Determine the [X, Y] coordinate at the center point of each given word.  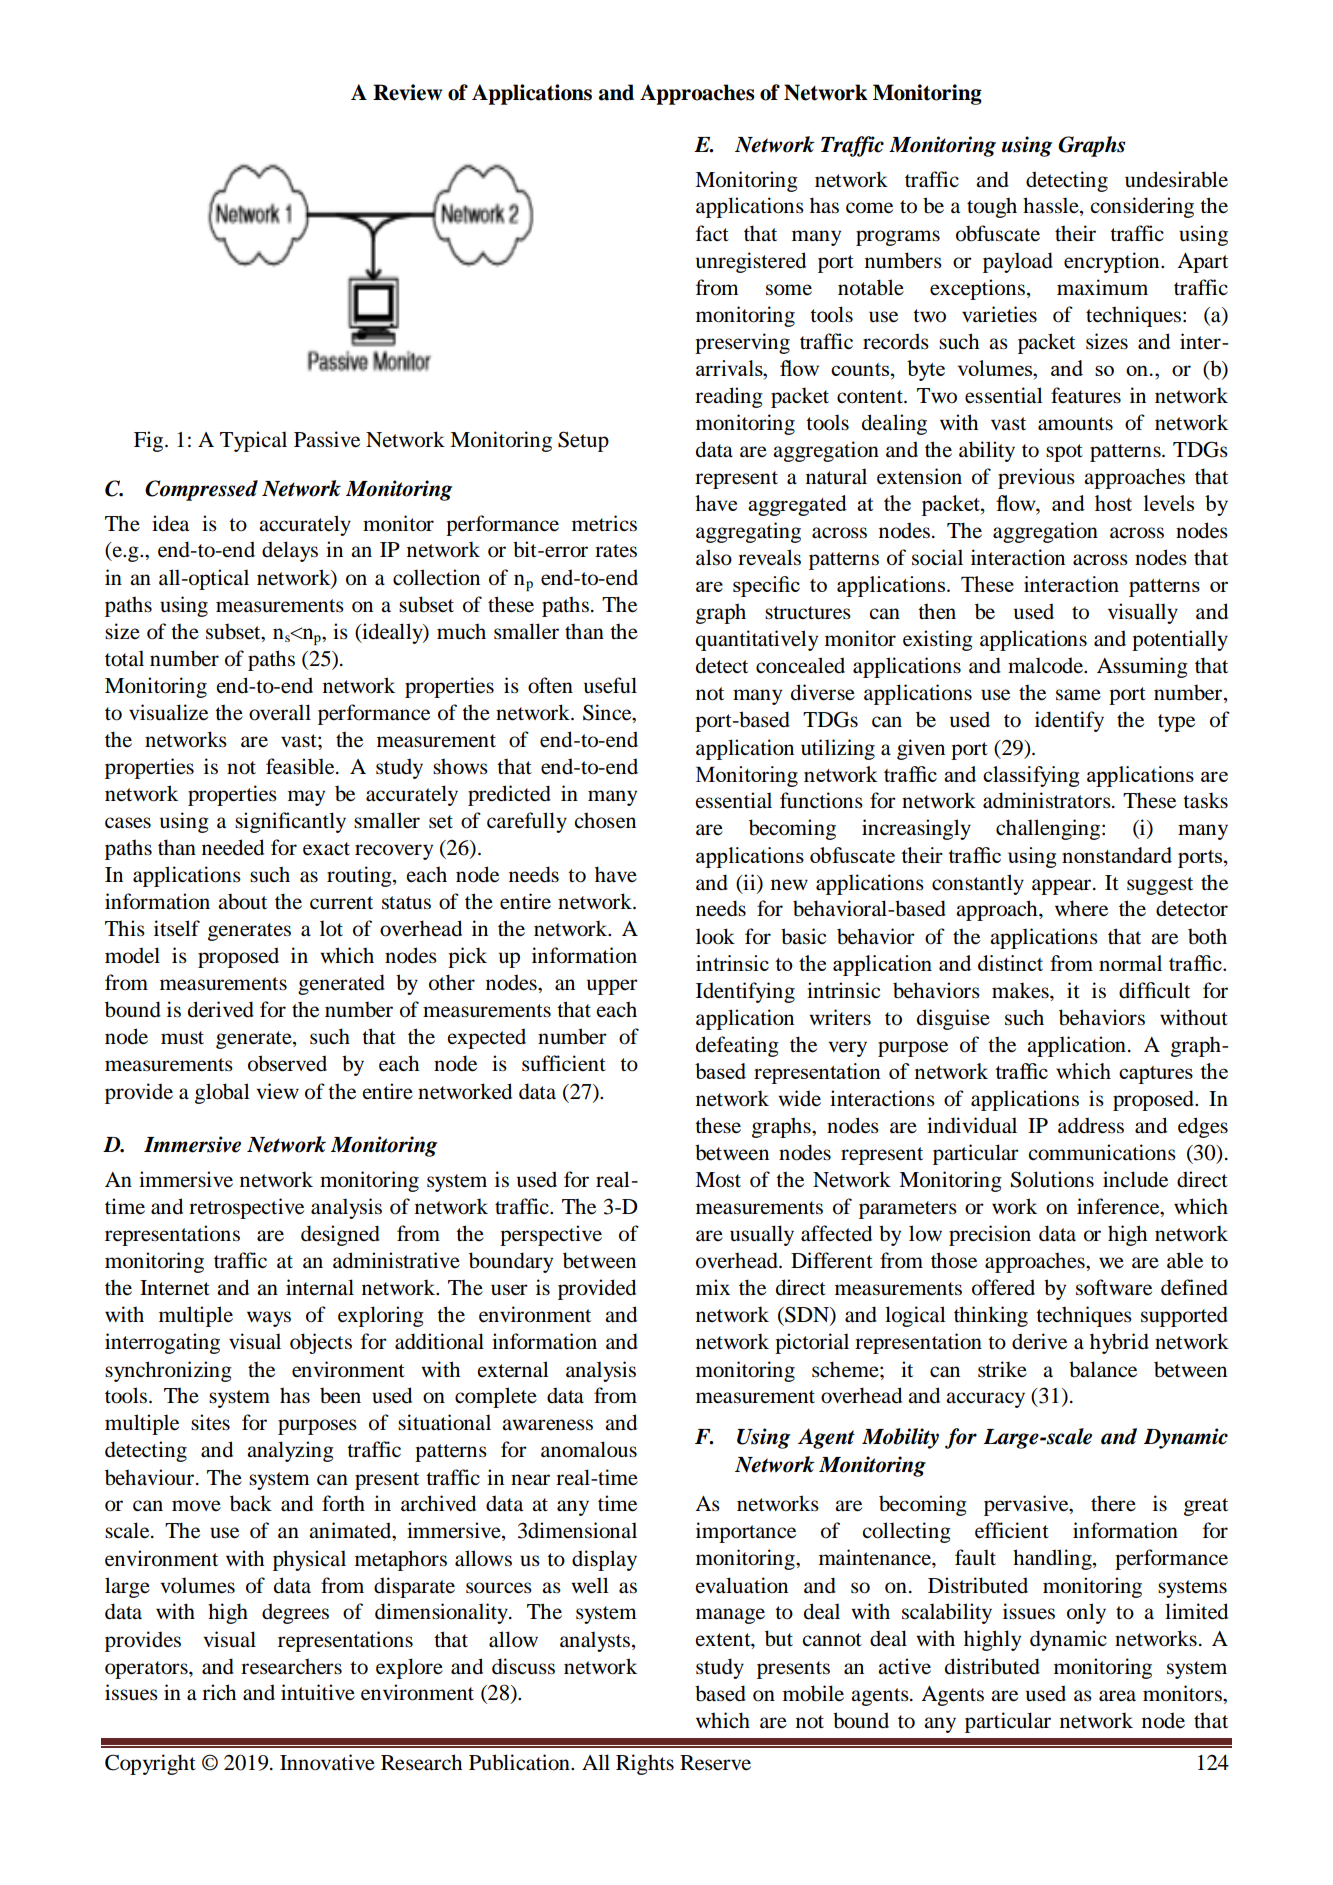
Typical [253, 441]
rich [219, 1692]
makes [1021, 990]
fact [712, 233]
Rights [645, 1764]
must [182, 1038]
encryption [1113, 262]
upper [612, 987]
